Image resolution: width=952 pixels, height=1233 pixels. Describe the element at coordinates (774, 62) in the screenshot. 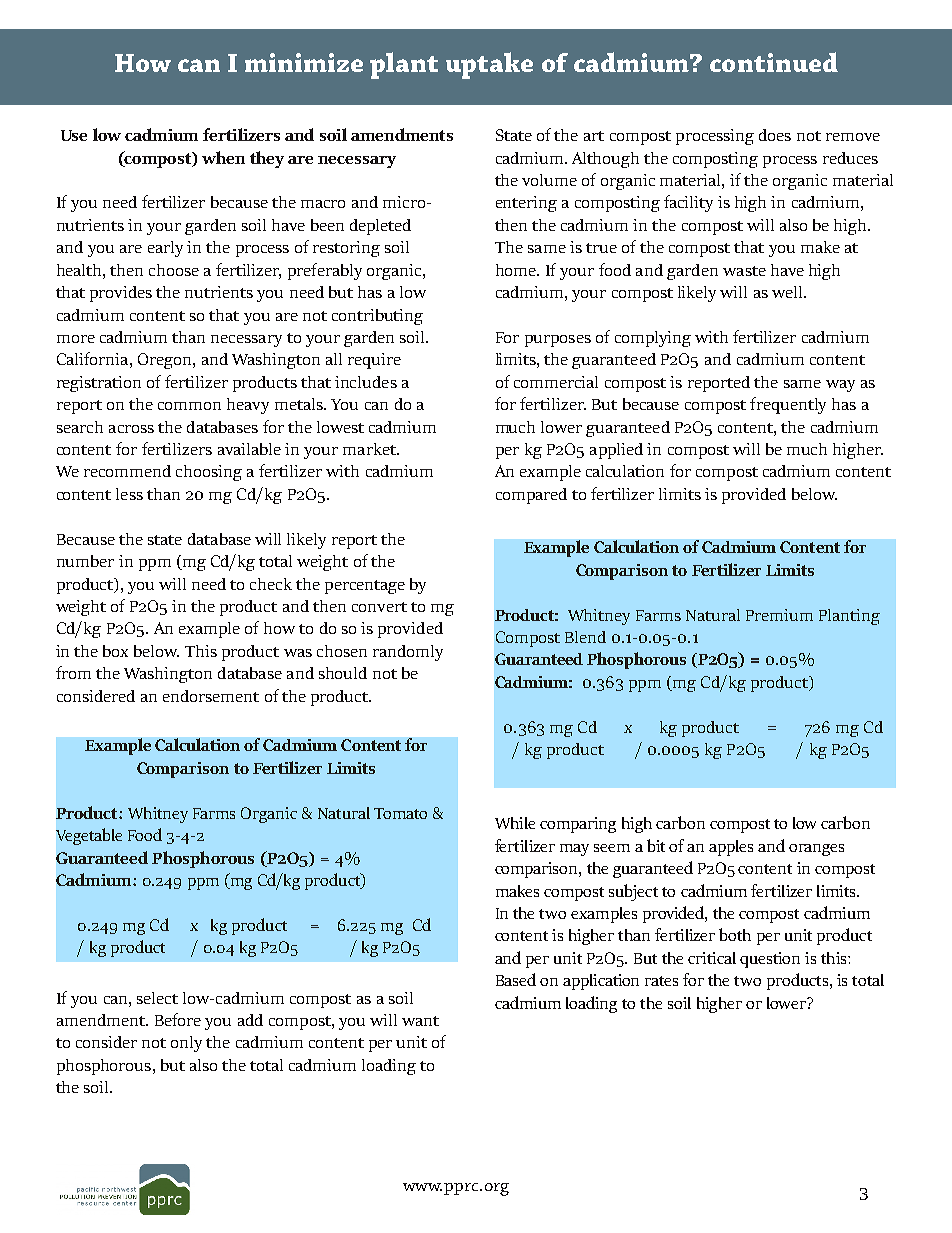

I see `continued` at that location.
